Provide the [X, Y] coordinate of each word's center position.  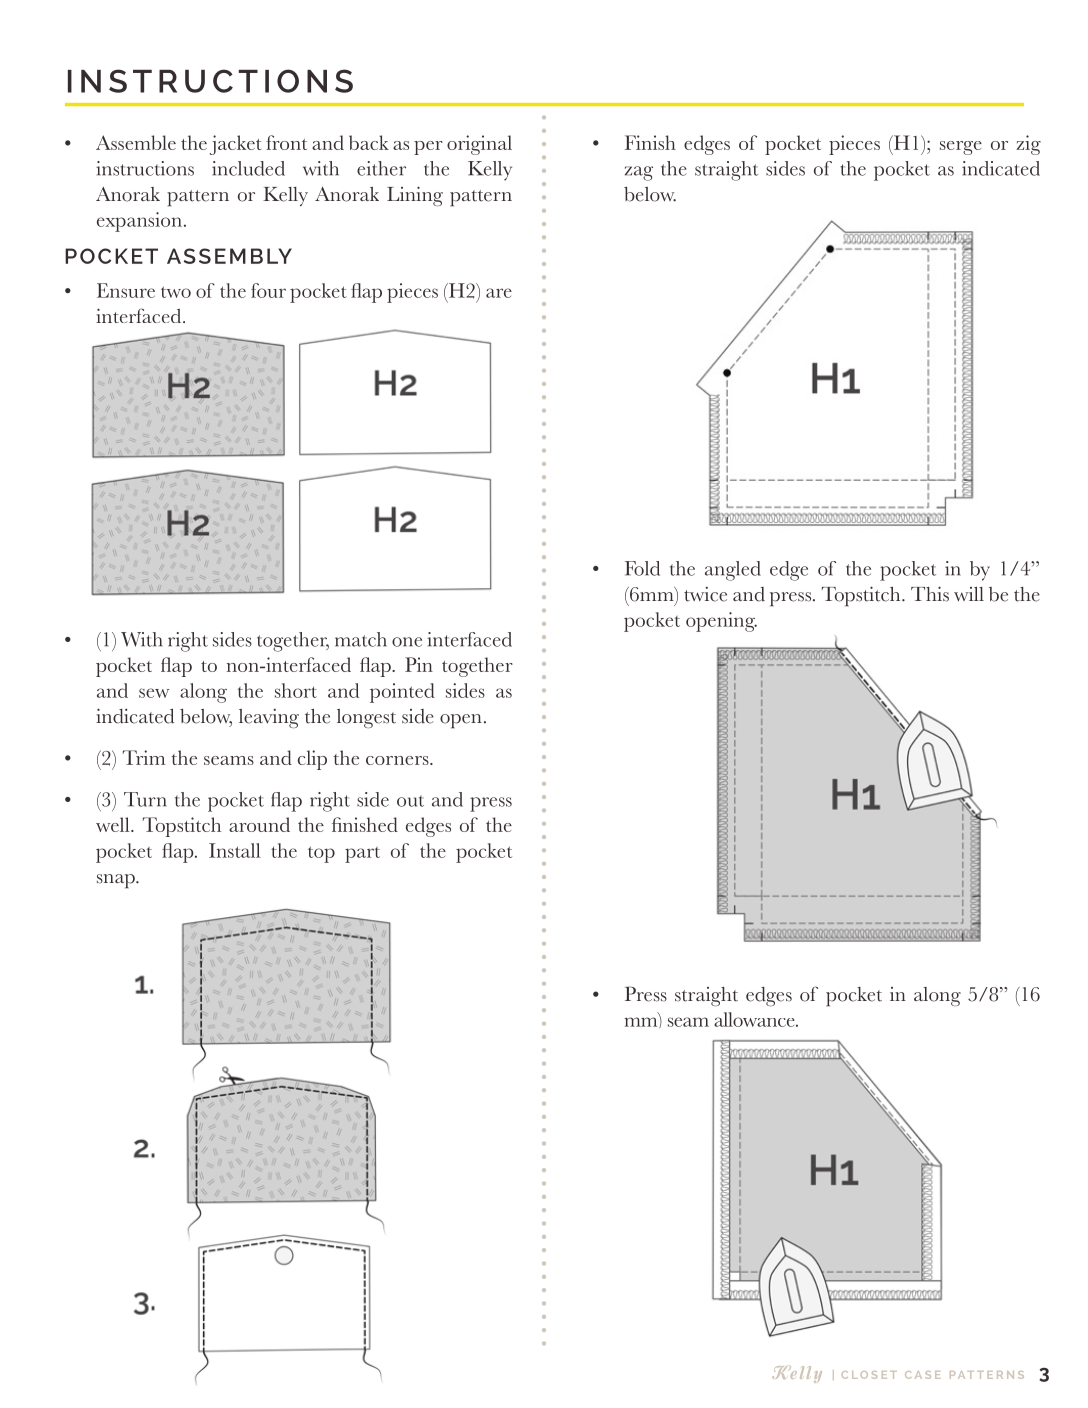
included [248, 168]
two [176, 292]
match [361, 639]
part [362, 855]
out [410, 801]
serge [961, 148]
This [930, 594]
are [499, 293]
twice [705, 594]
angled [733, 571]
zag [639, 173]
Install [235, 850]
